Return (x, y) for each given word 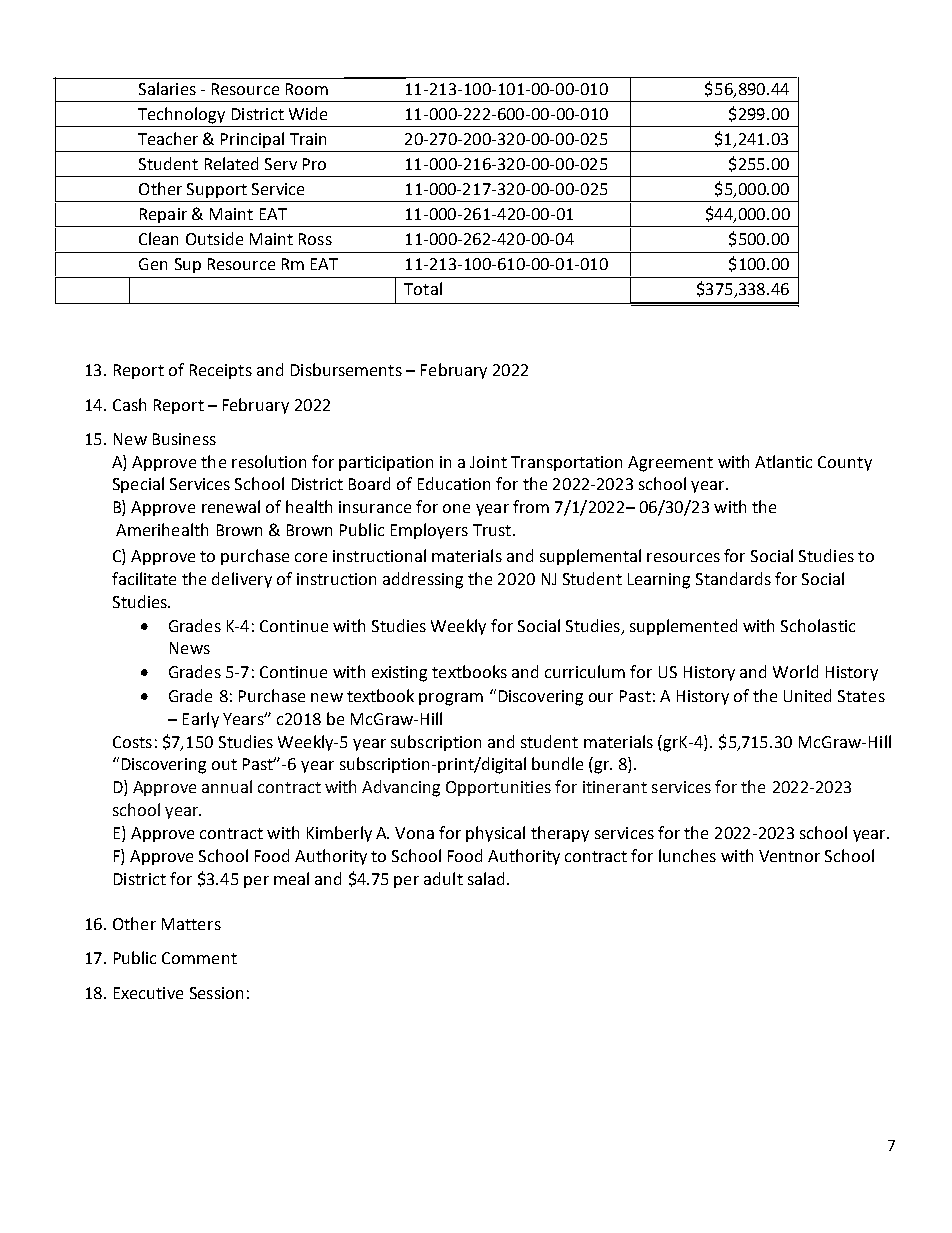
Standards (733, 578)
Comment (199, 958)
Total (423, 288)
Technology (181, 115)
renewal (231, 506)
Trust (492, 530)
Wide (308, 113)
